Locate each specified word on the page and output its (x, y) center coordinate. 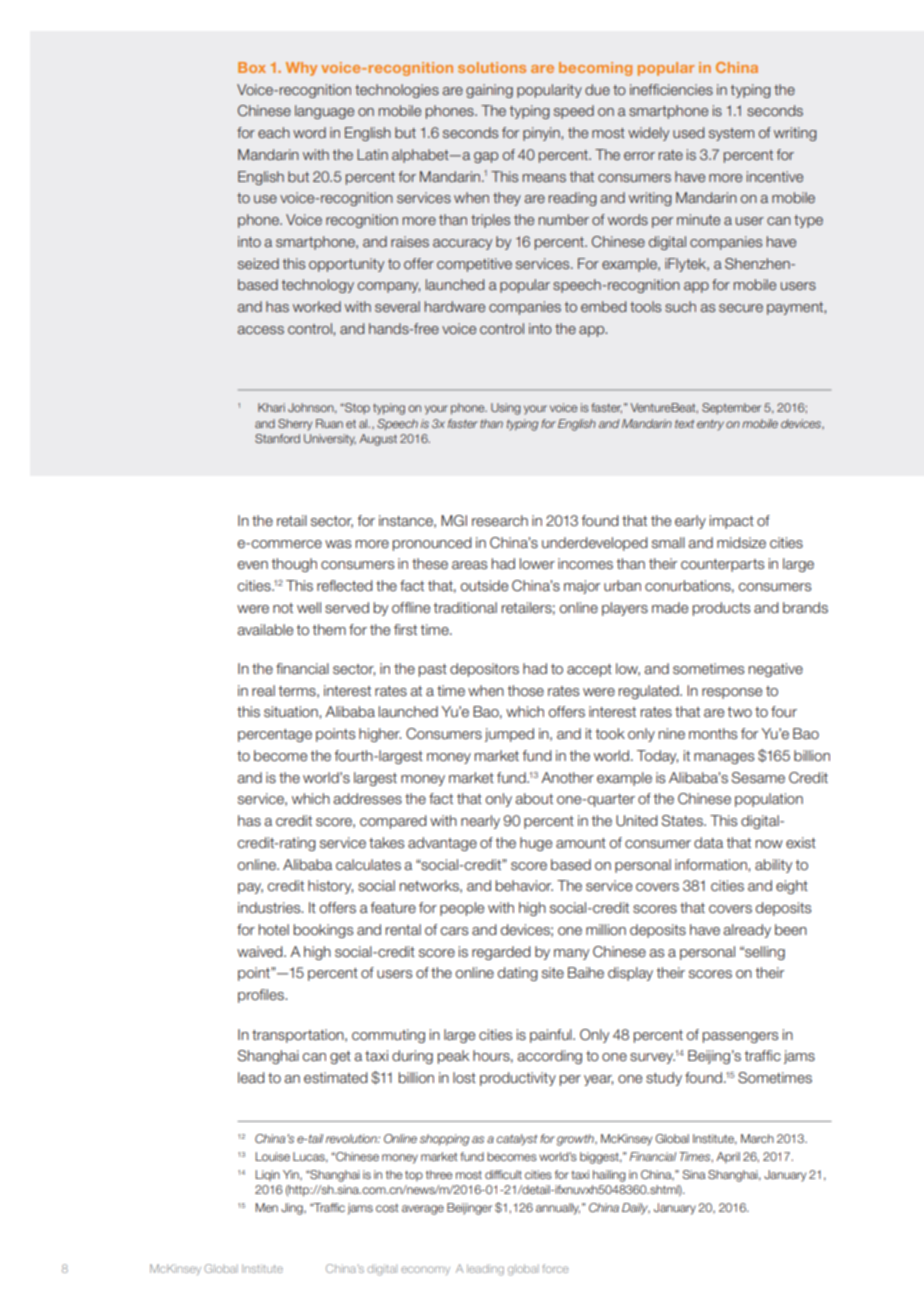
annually (558, 1209)
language (324, 112)
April (728, 1158)
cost (387, 1207)
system (731, 134)
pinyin (542, 134)
